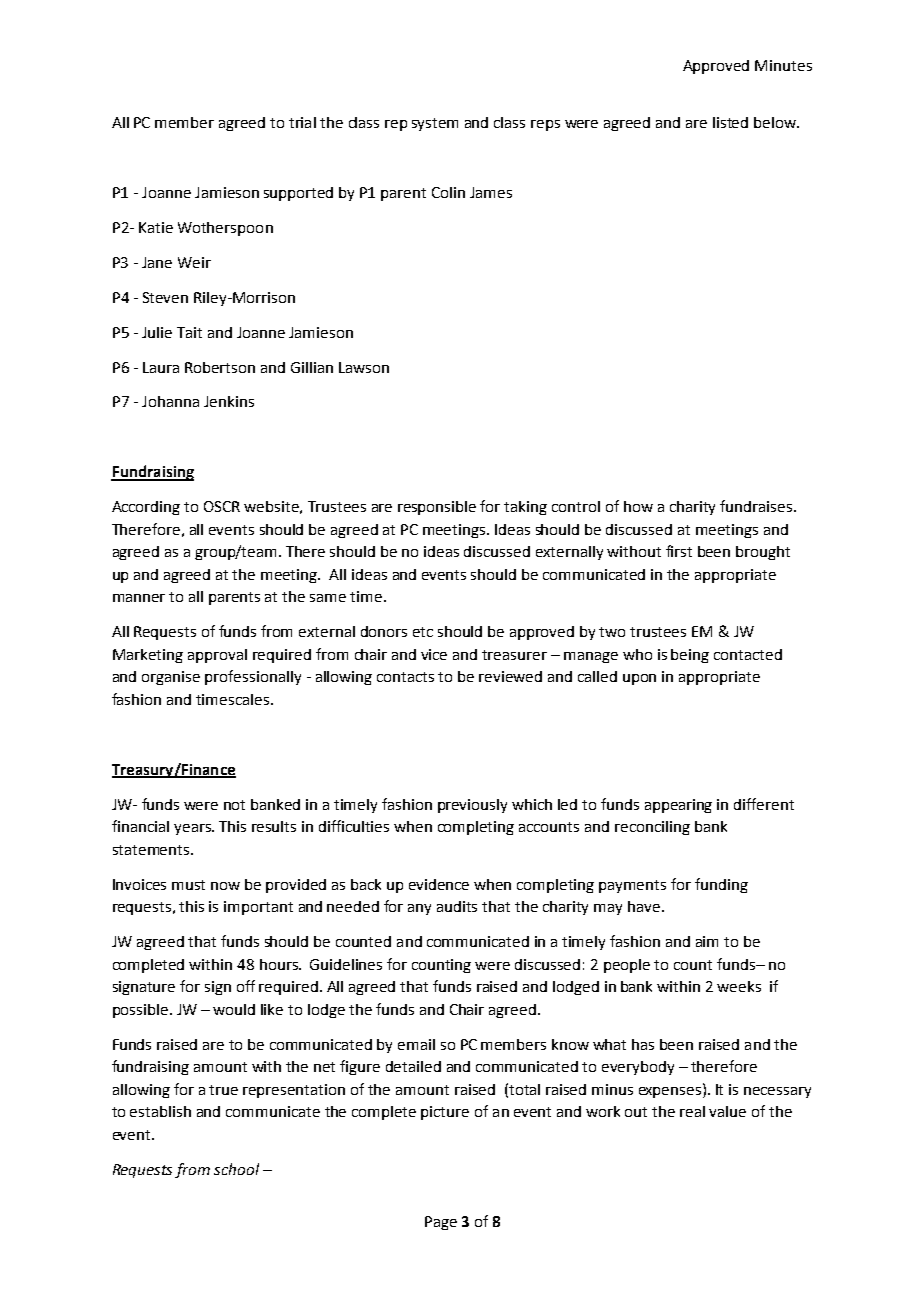 The height and width of the screenshot is (1308, 924). I want to click on vice, so click(434, 654).
